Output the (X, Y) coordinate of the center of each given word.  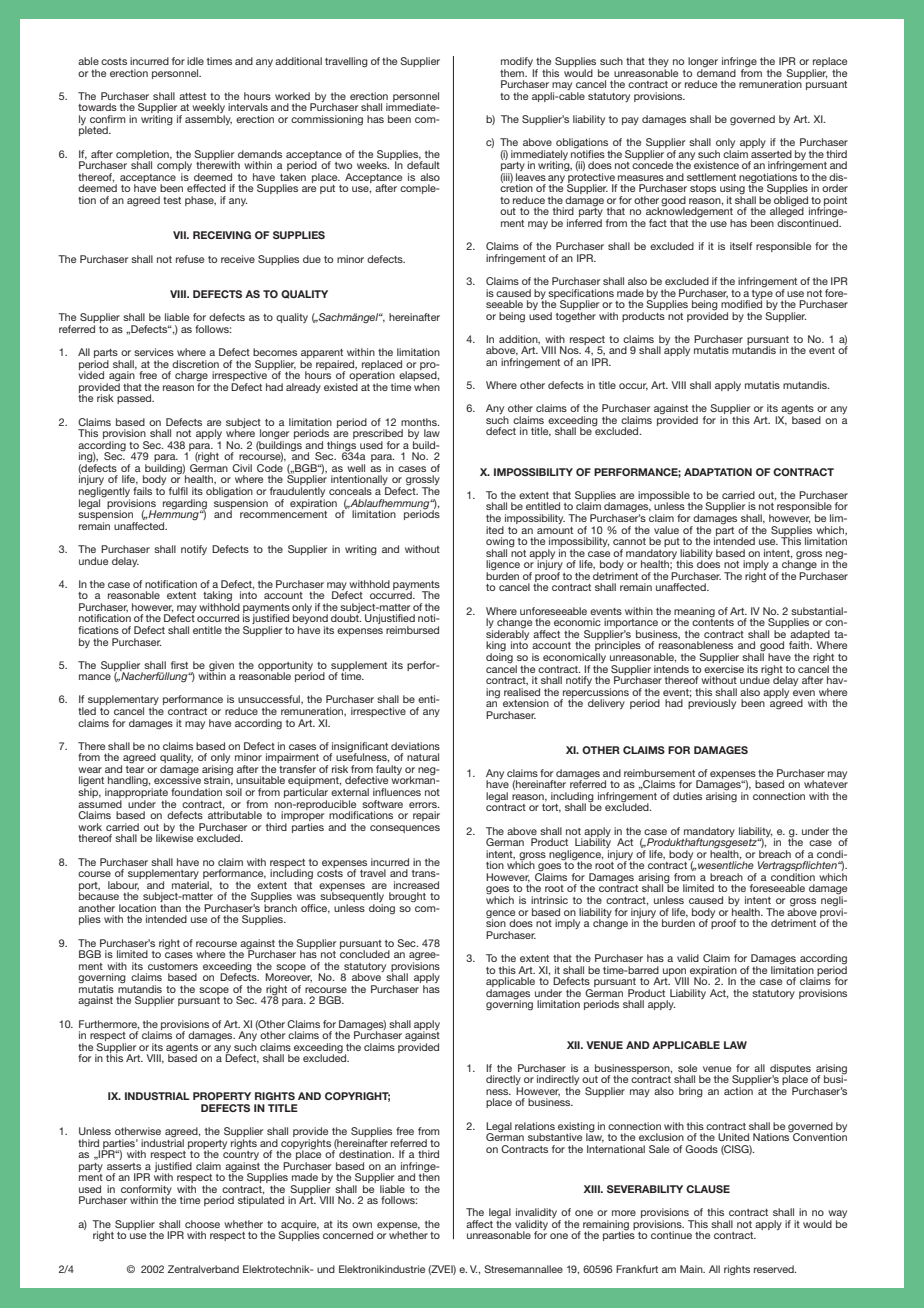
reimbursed (412, 630)
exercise (724, 667)
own (362, 1225)
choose (202, 1224)
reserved (775, 1269)
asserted (771, 152)
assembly (208, 120)
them (513, 73)
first (179, 665)
